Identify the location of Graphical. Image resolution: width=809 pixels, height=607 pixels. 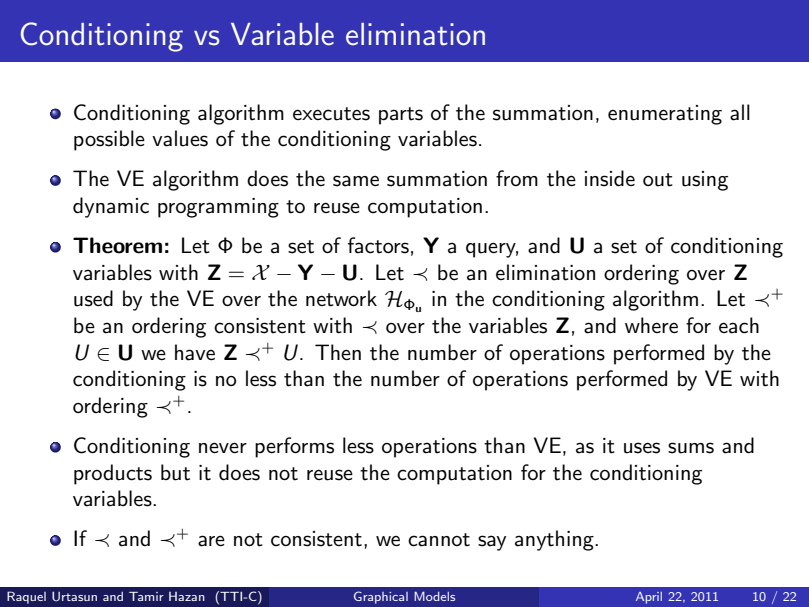
(381, 597).
